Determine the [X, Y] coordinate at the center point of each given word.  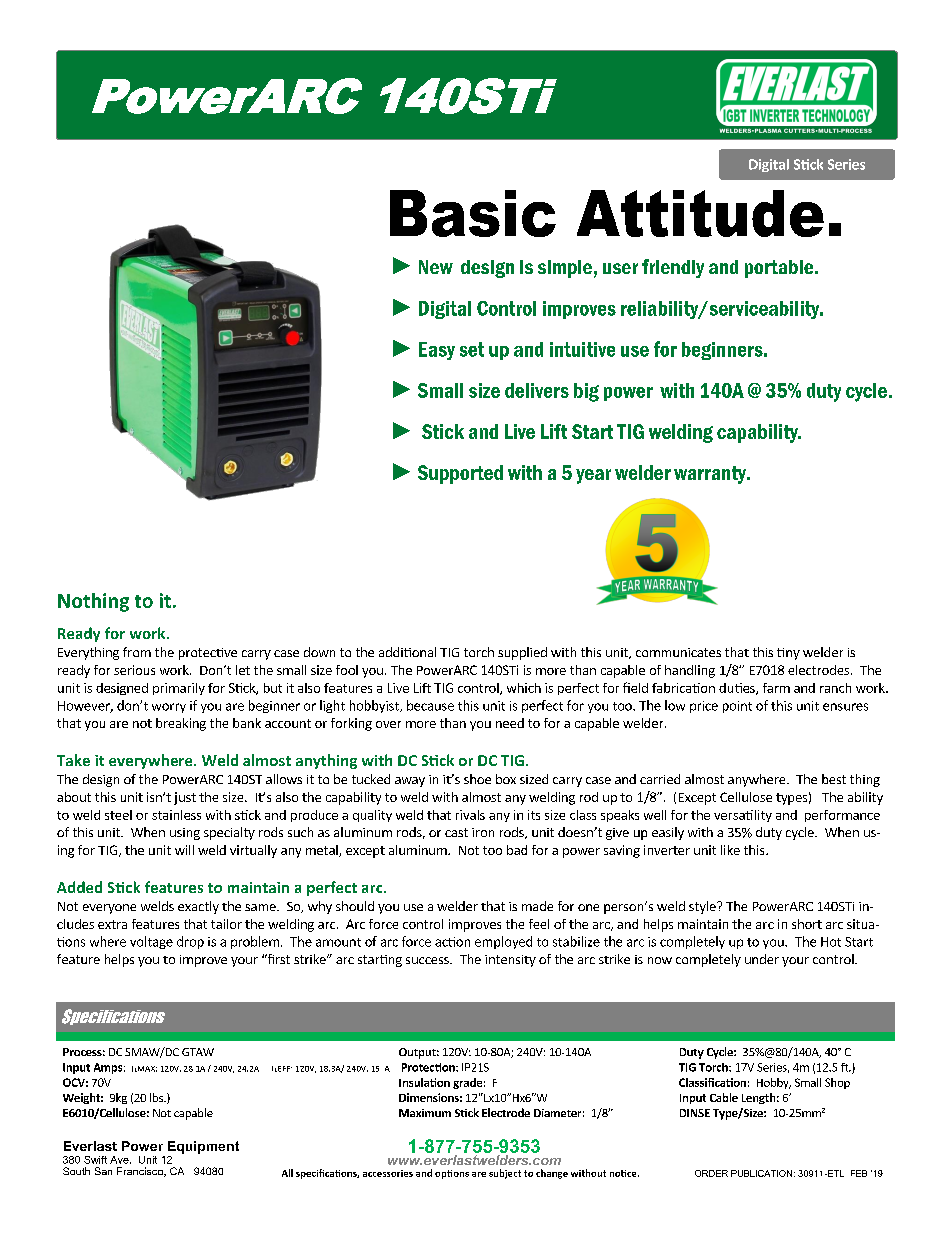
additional [407, 652]
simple [565, 269]
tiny [788, 654]
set [472, 349]
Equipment [203, 1147]
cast [456, 832]
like [730, 850]
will [184, 850]
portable [780, 269]
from [137, 652]
